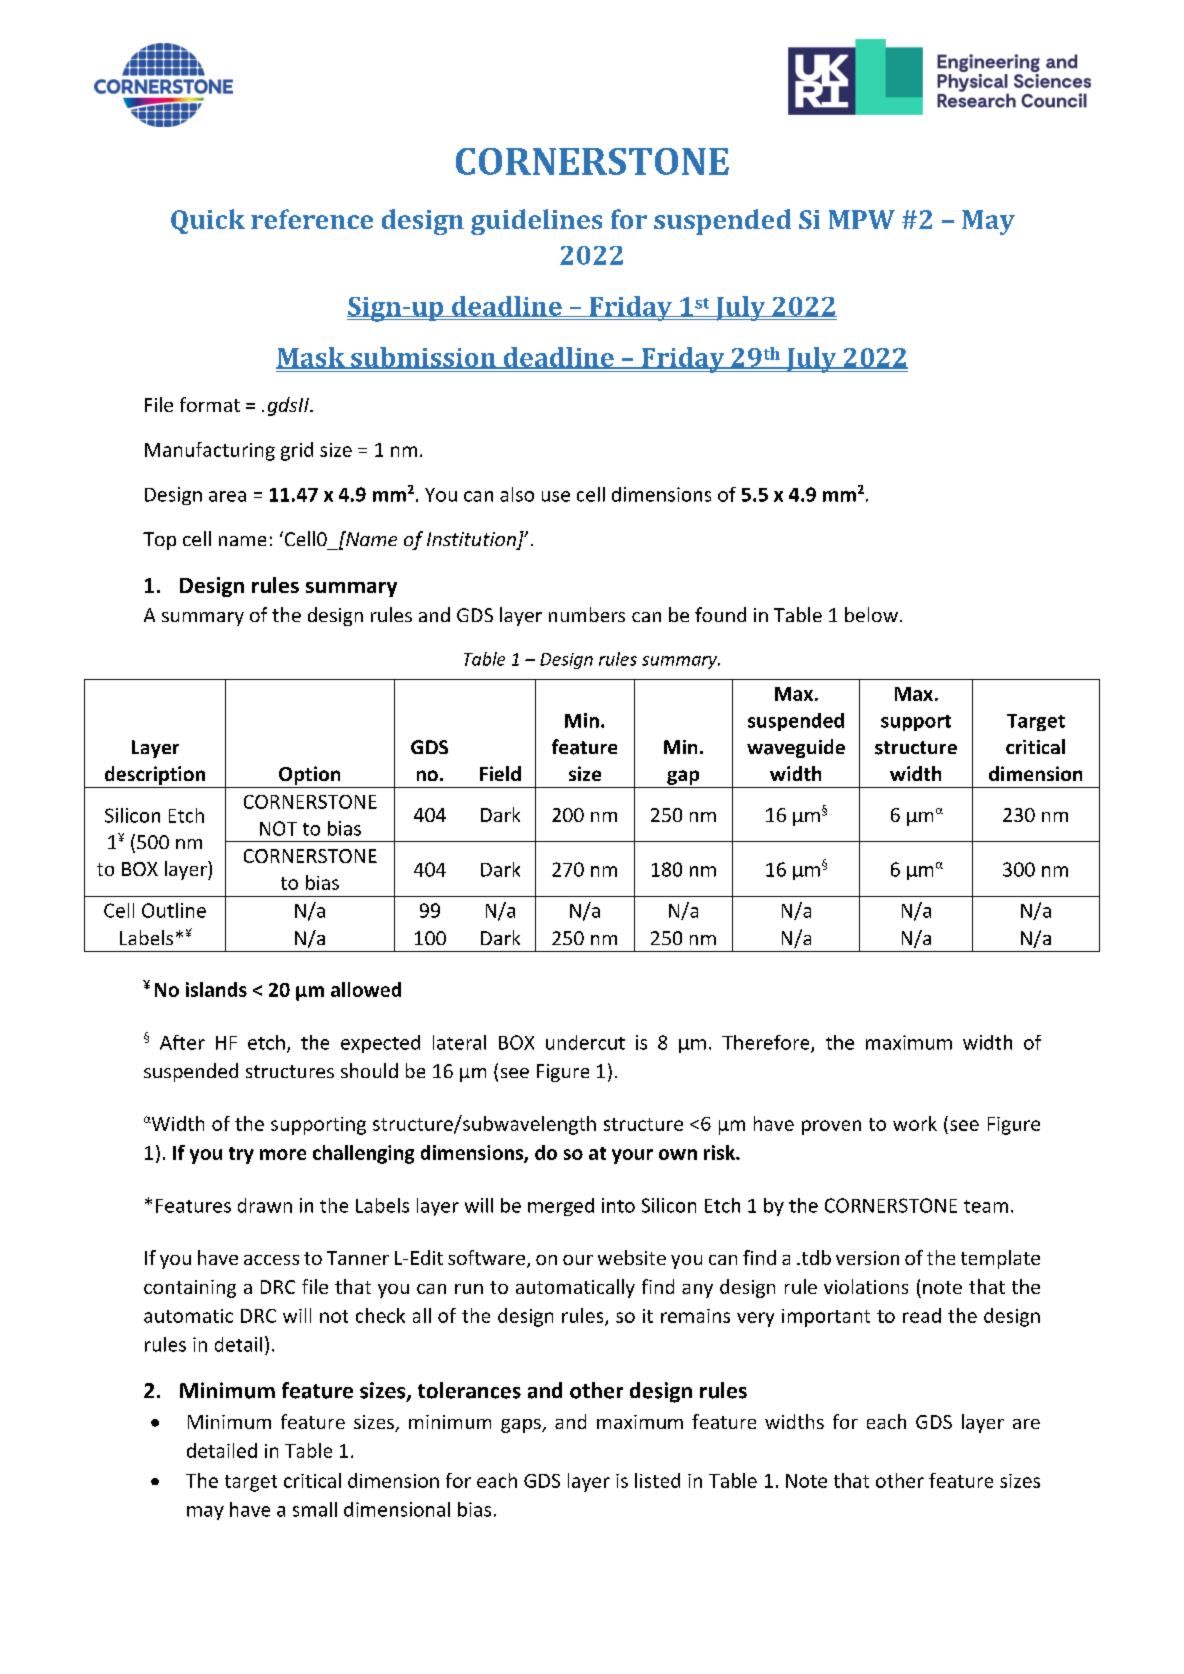 Image resolution: width=1184 pixels, height=1674 pixels. I want to click on After, so click(182, 1042).
